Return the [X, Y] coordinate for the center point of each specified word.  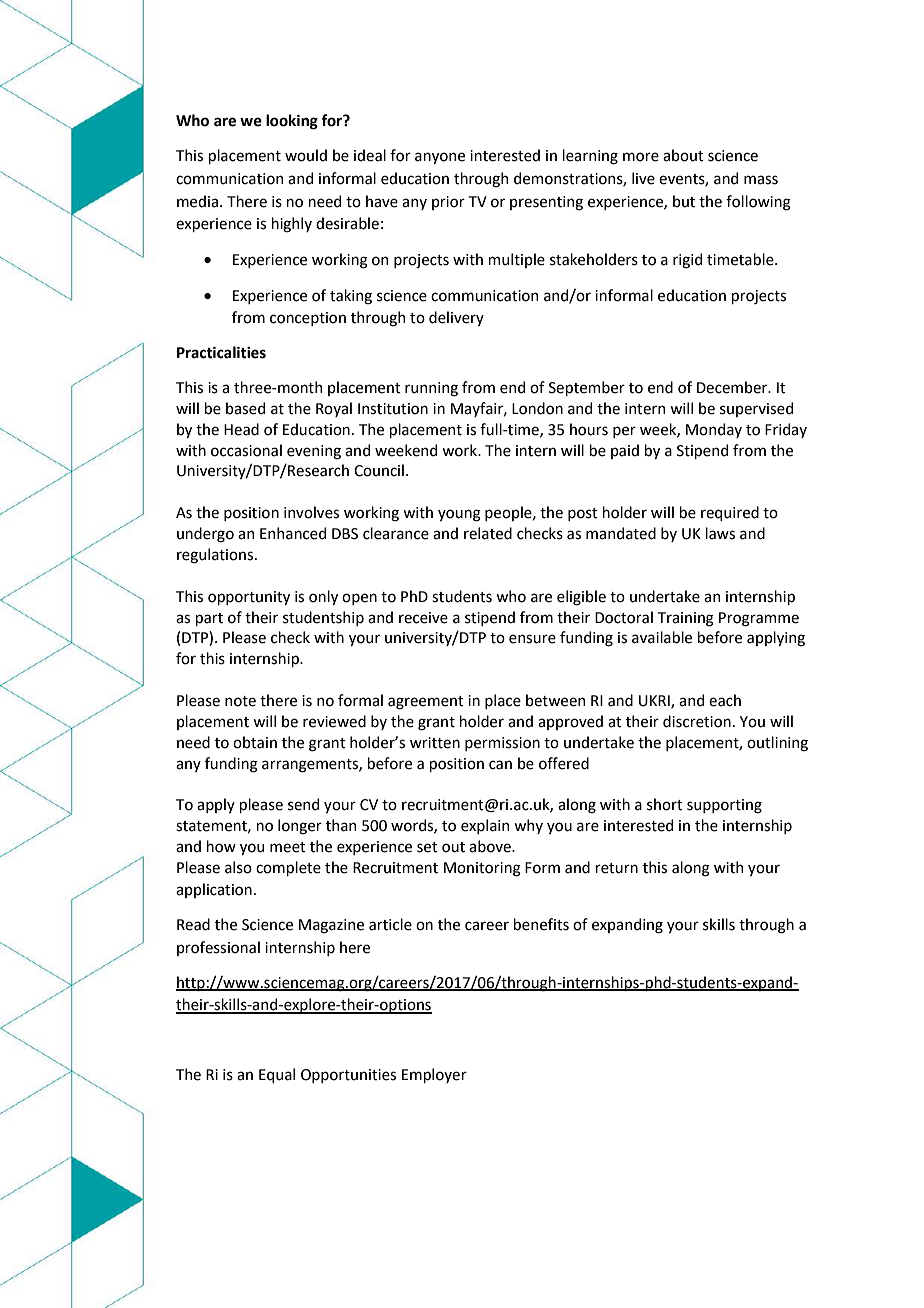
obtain [255, 742]
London [537, 408]
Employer [434, 1075]
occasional [246, 450]
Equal [277, 1075]
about [683, 155]
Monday [714, 430]
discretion [697, 721]
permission [502, 744]
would [306, 155]
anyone [440, 158]
